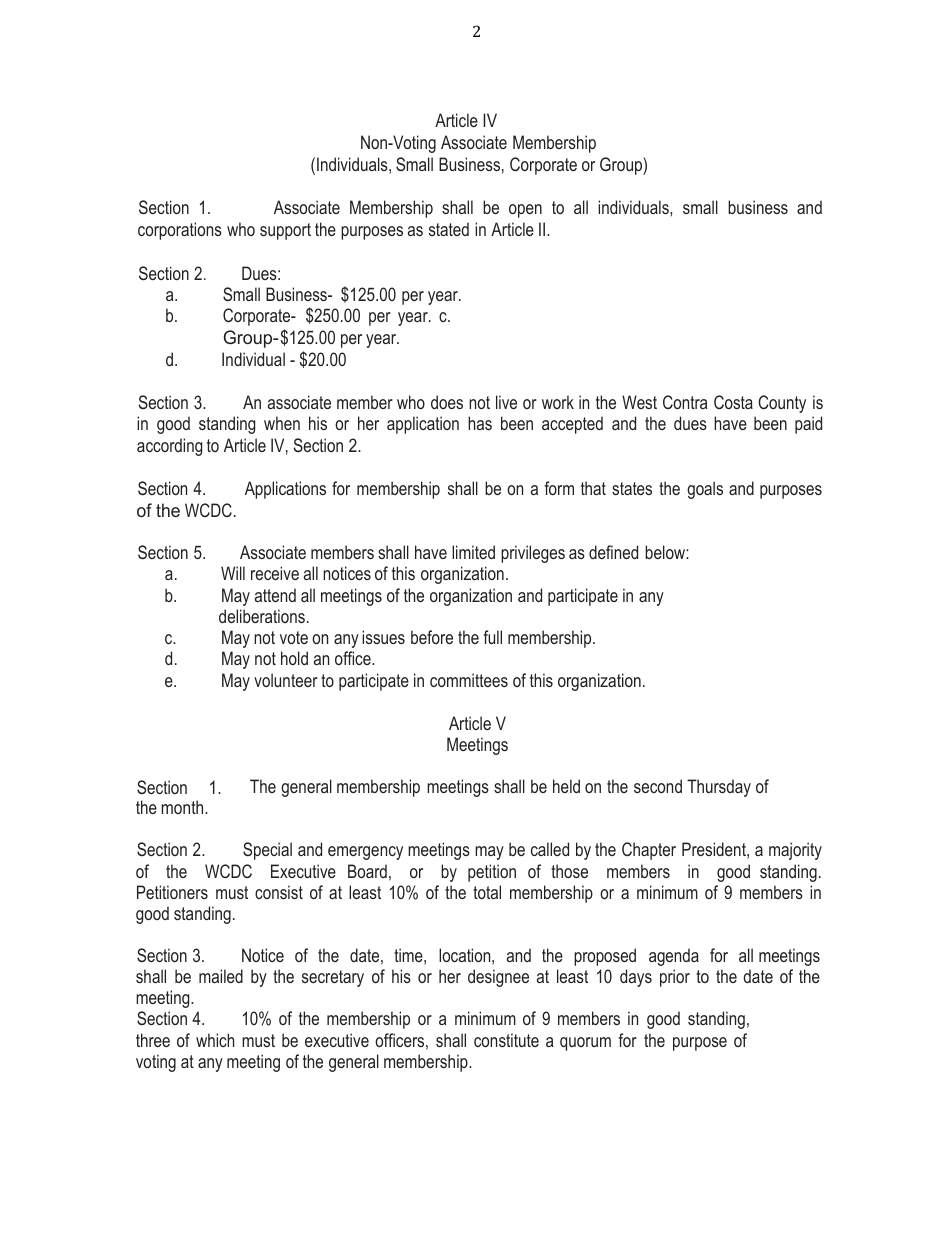  Describe the element at coordinates (449, 229) in the document. I see `stated` at that location.
